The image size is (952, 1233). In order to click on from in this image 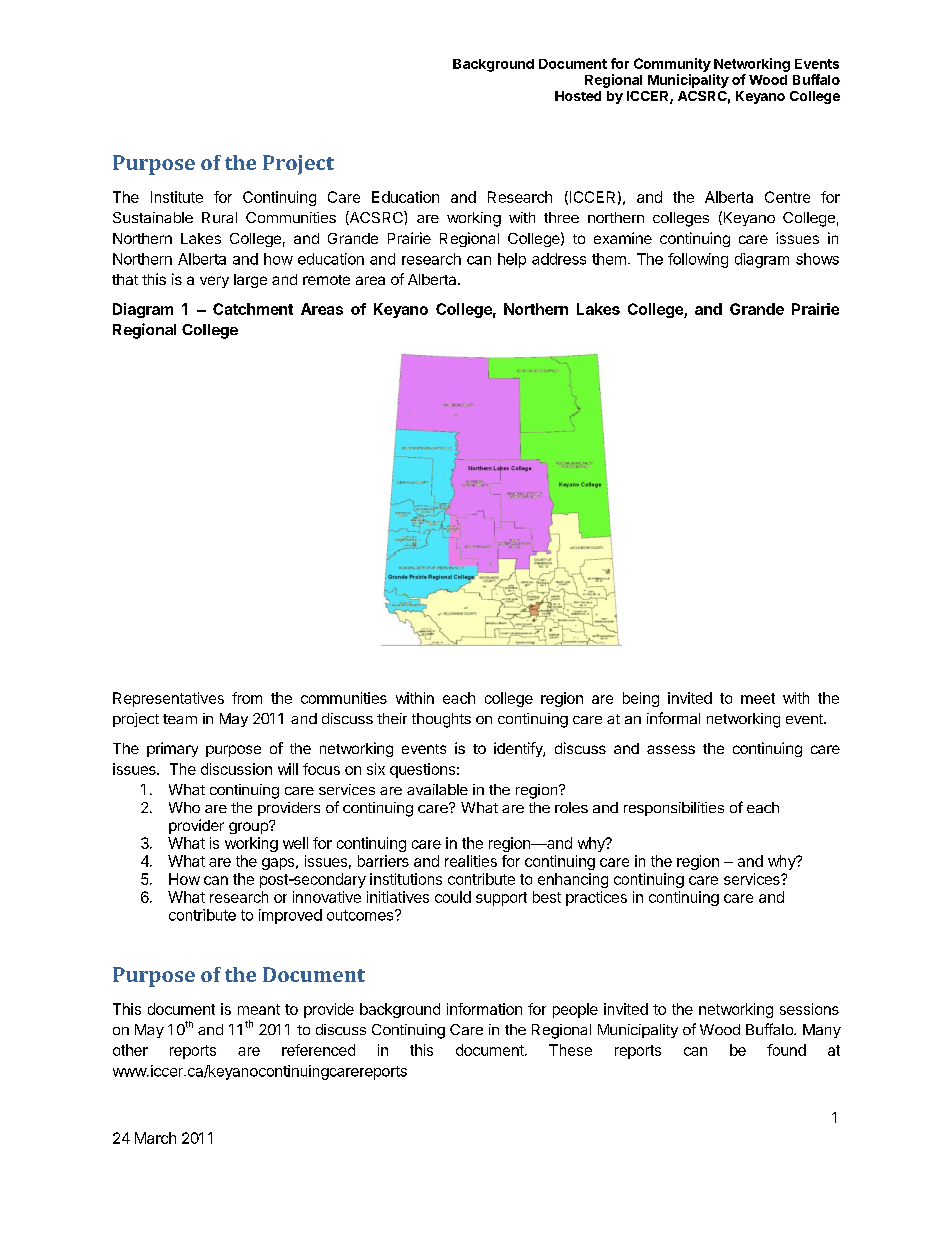, I will do `click(247, 698)`.
